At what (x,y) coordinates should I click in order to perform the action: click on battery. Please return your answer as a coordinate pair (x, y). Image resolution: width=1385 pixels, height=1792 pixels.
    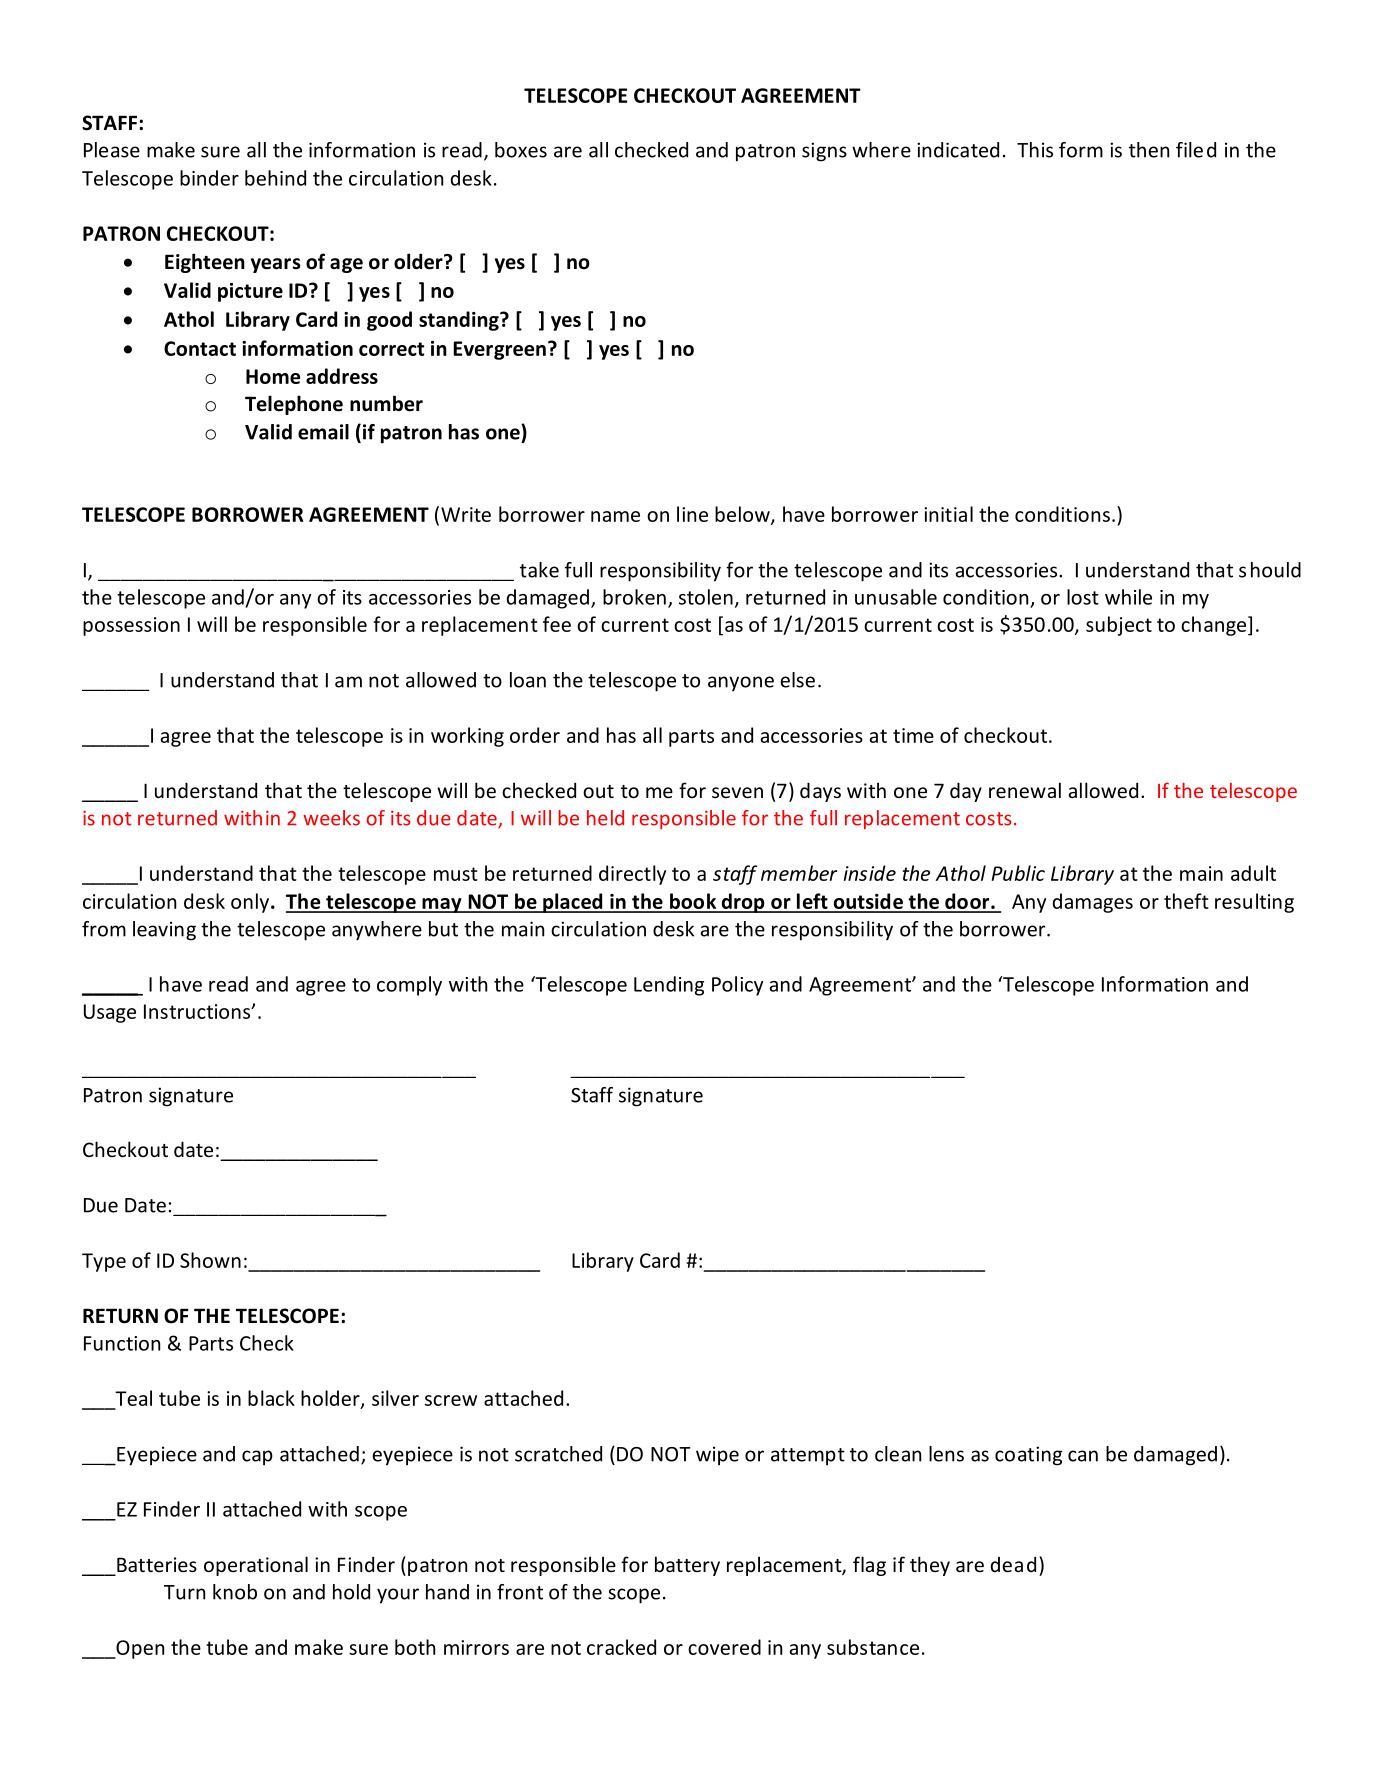
    Looking at the image, I should click on (687, 1566).
